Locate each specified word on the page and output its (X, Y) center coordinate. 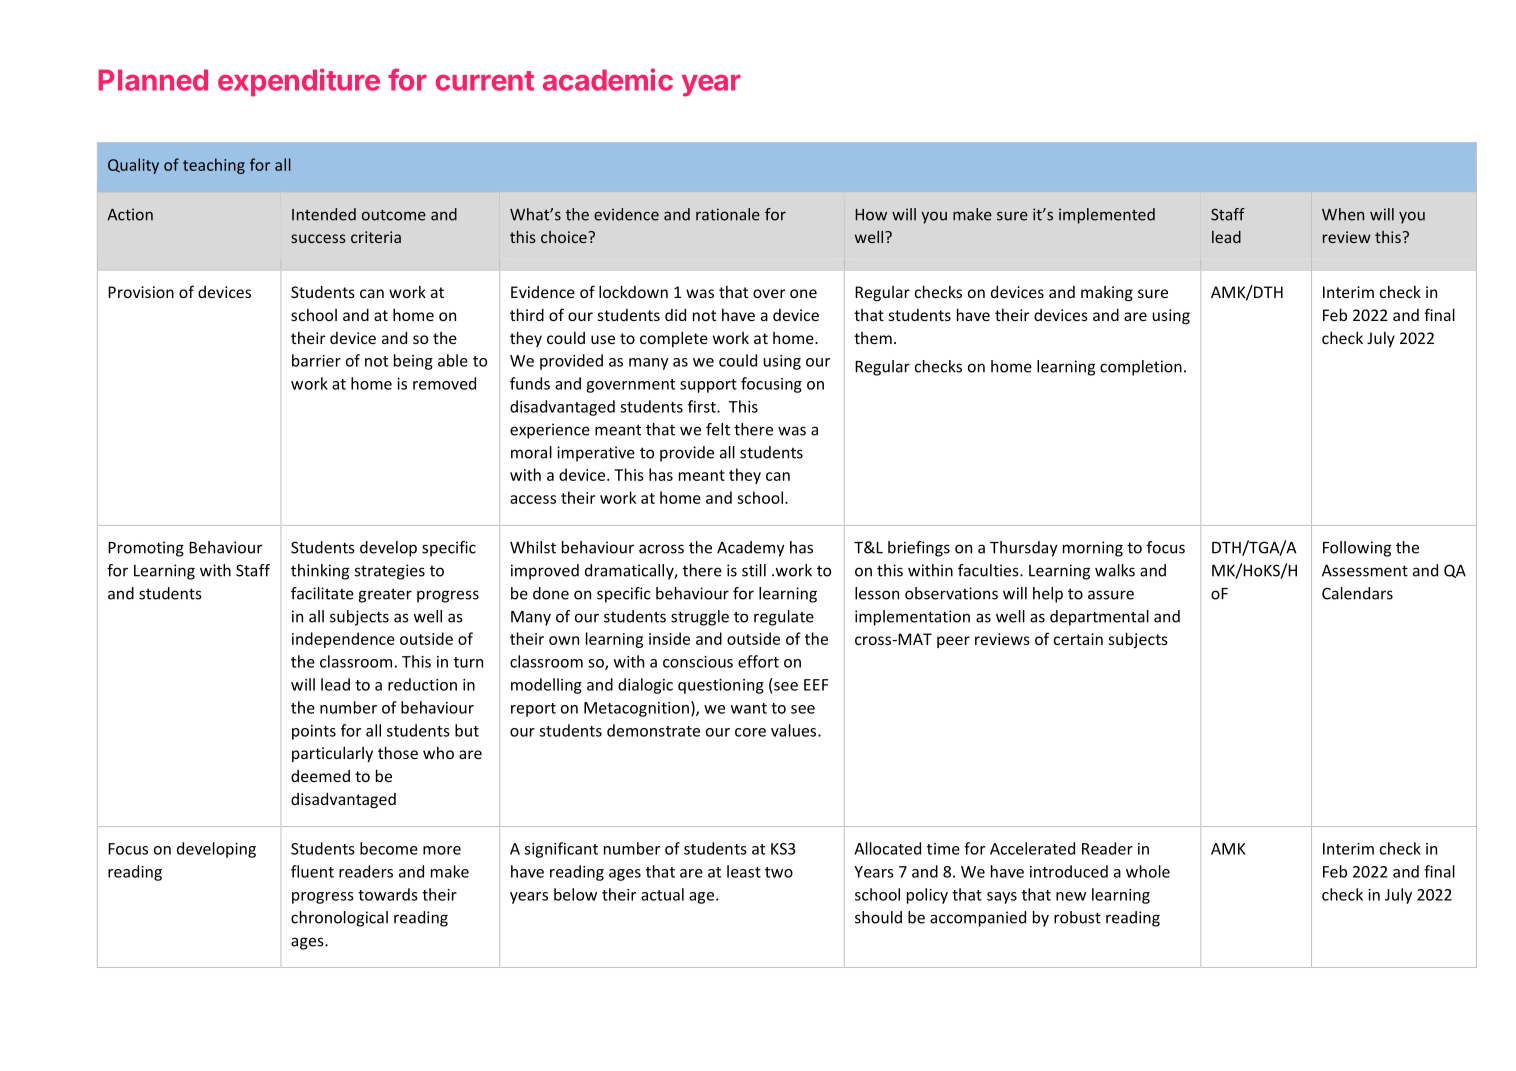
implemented (1107, 216)
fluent (312, 871)
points (314, 732)
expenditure (299, 82)
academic (608, 79)
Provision (141, 292)
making (1107, 294)
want (749, 708)
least (744, 871)
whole (1148, 871)
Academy (751, 549)
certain (1078, 639)
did (675, 315)
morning (1093, 549)
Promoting (146, 549)
